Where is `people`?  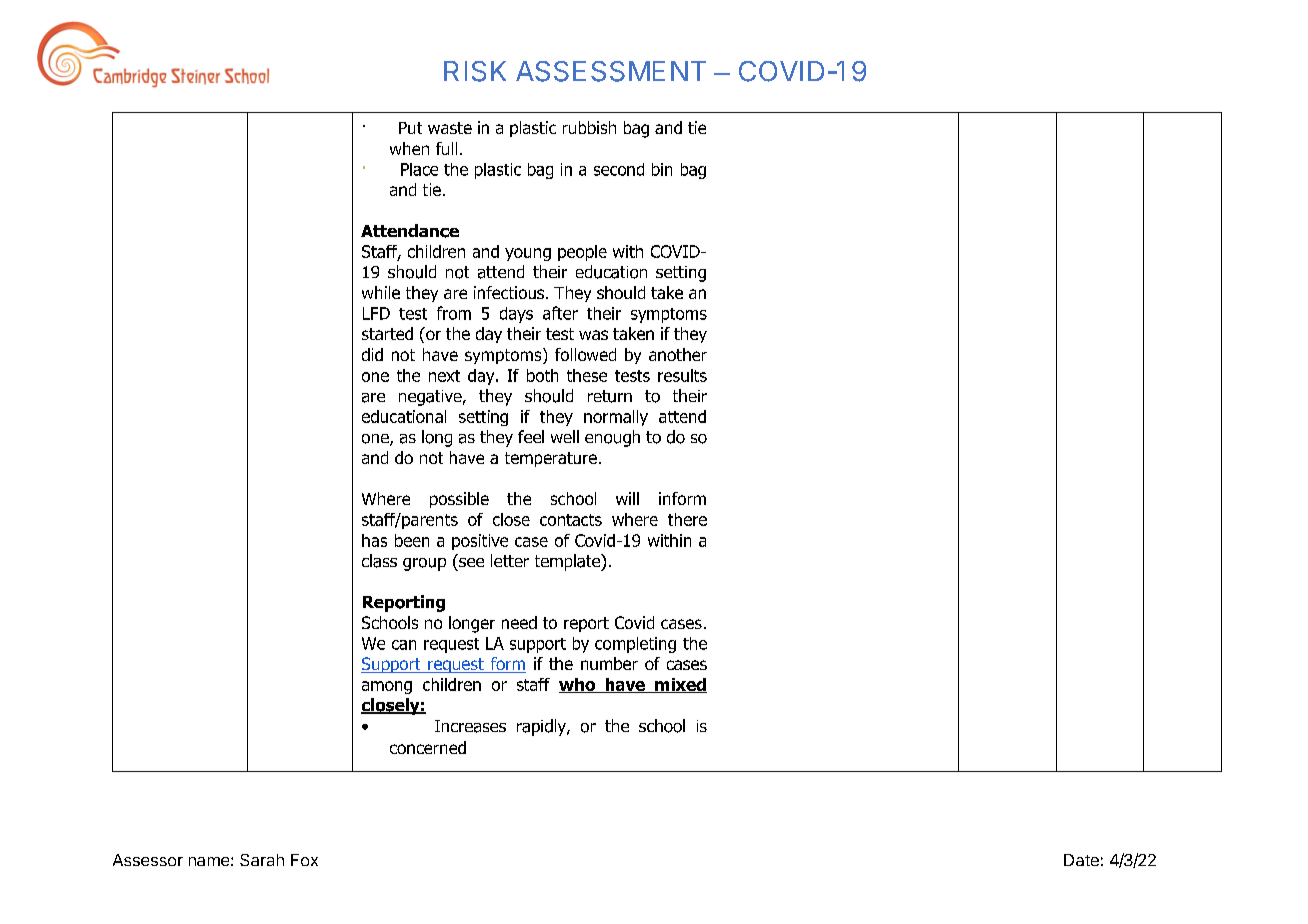
people is located at coordinates (582, 253).
